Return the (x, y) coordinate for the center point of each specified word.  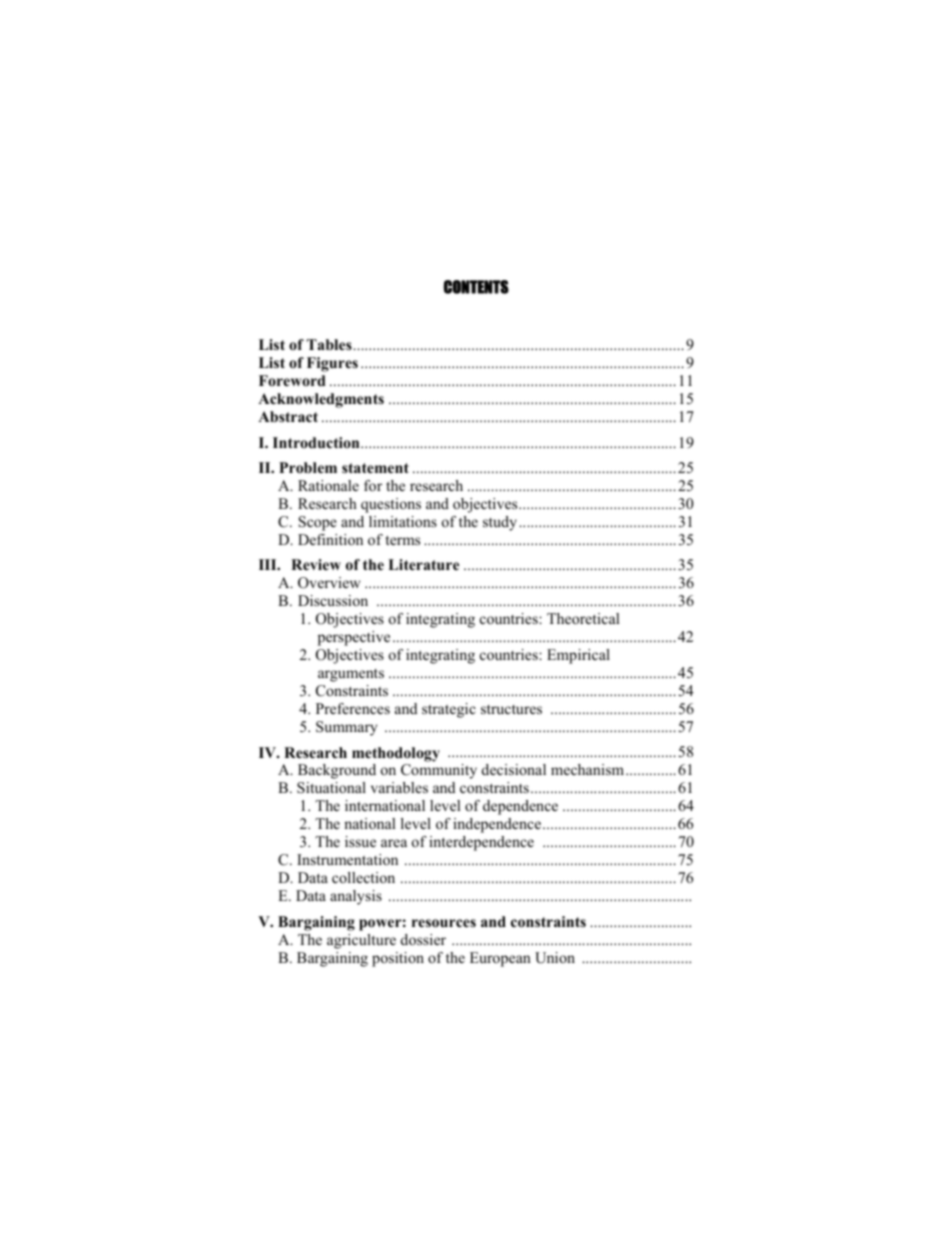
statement (375, 468)
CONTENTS (476, 287)
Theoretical (583, 618)
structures (511, 709)
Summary (346, 728)
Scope (318, 523)
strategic (449, 710)
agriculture (361, 941)
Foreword (292, 380)
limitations (403, 521)
